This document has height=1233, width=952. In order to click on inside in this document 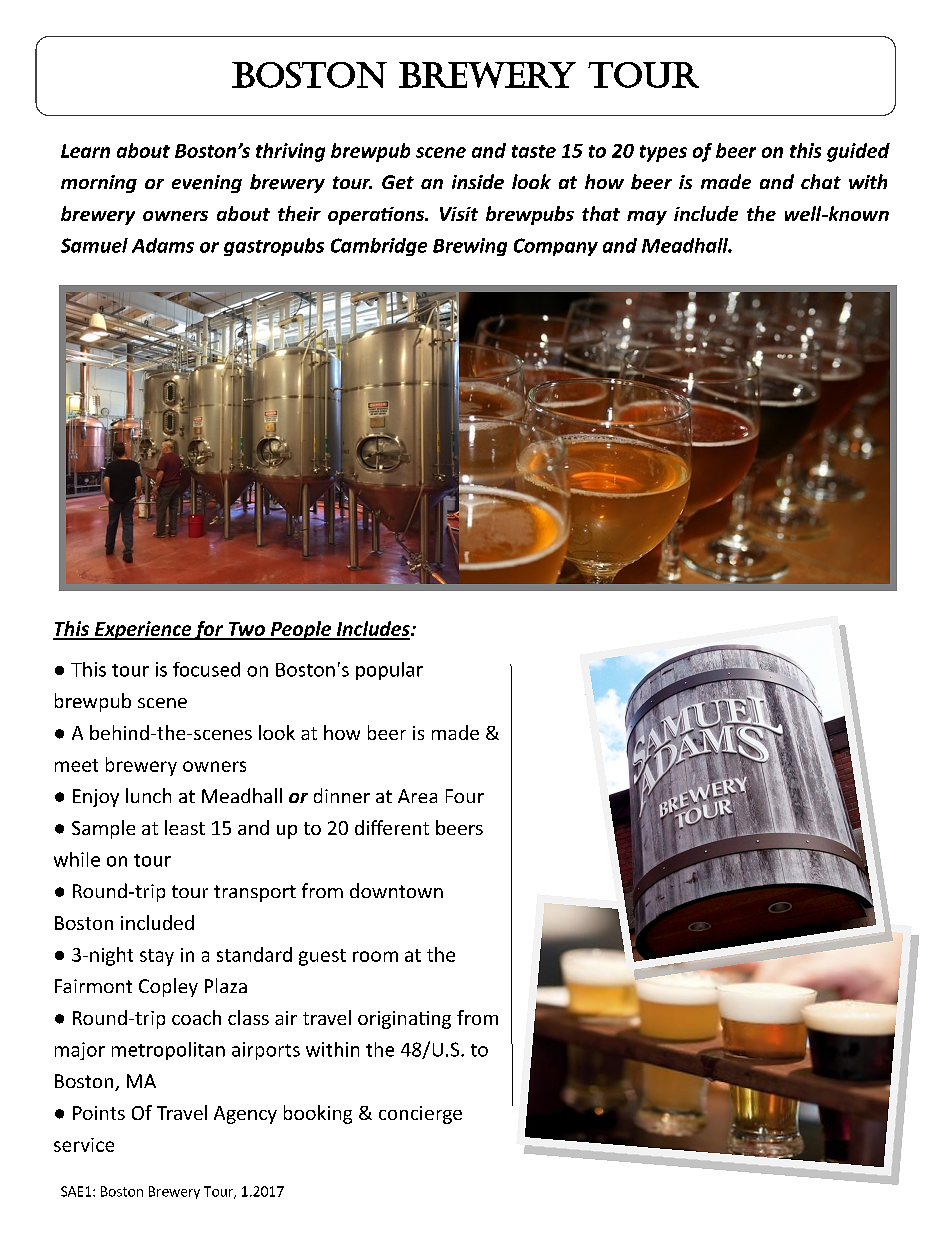, I will do `click(478, 181)`.
